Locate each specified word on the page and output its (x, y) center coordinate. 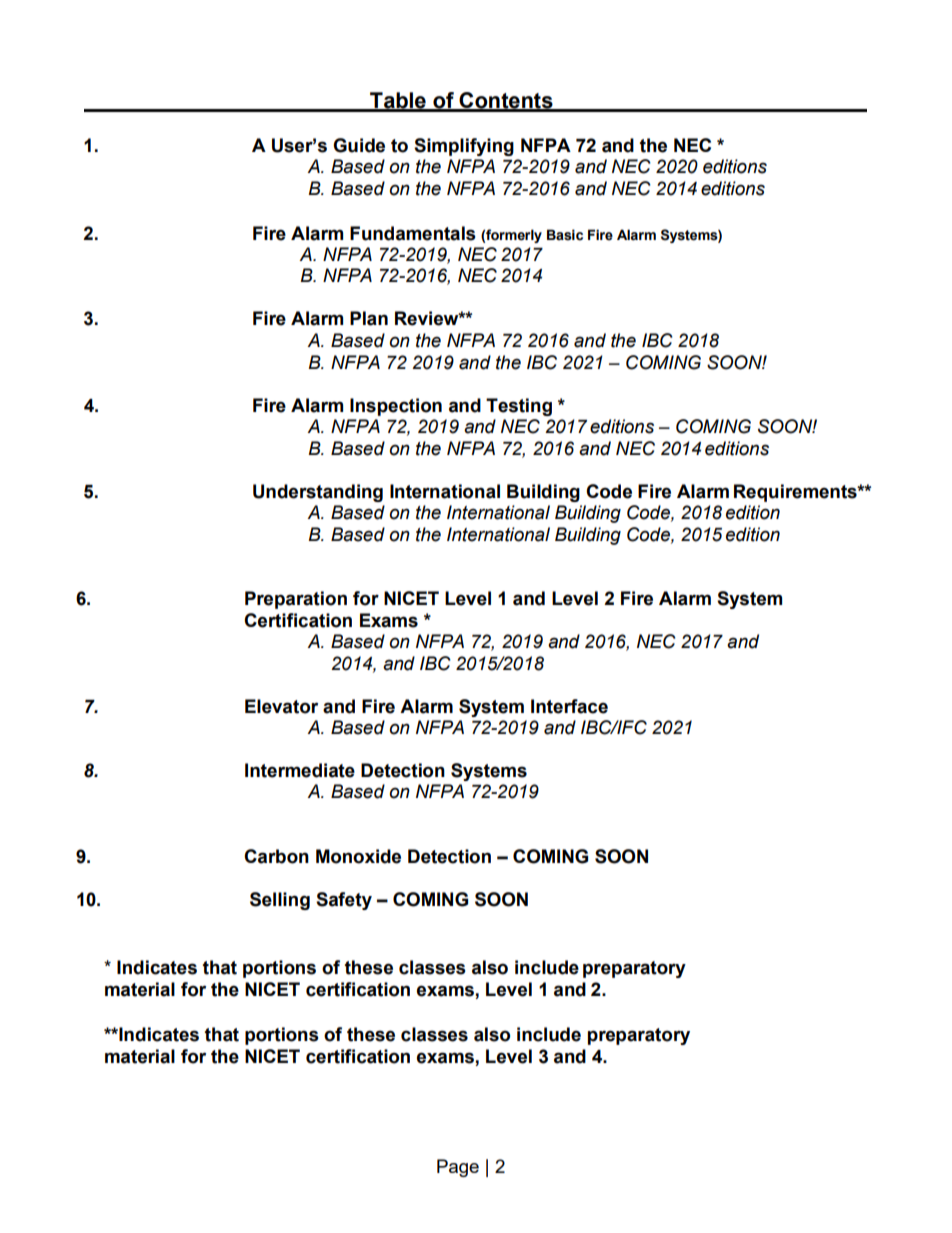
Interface (569, 706)
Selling (280, 901)
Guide (359, 145)
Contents (506, 101)
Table (398, 101)
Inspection (396, 407)
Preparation (296, 600)
